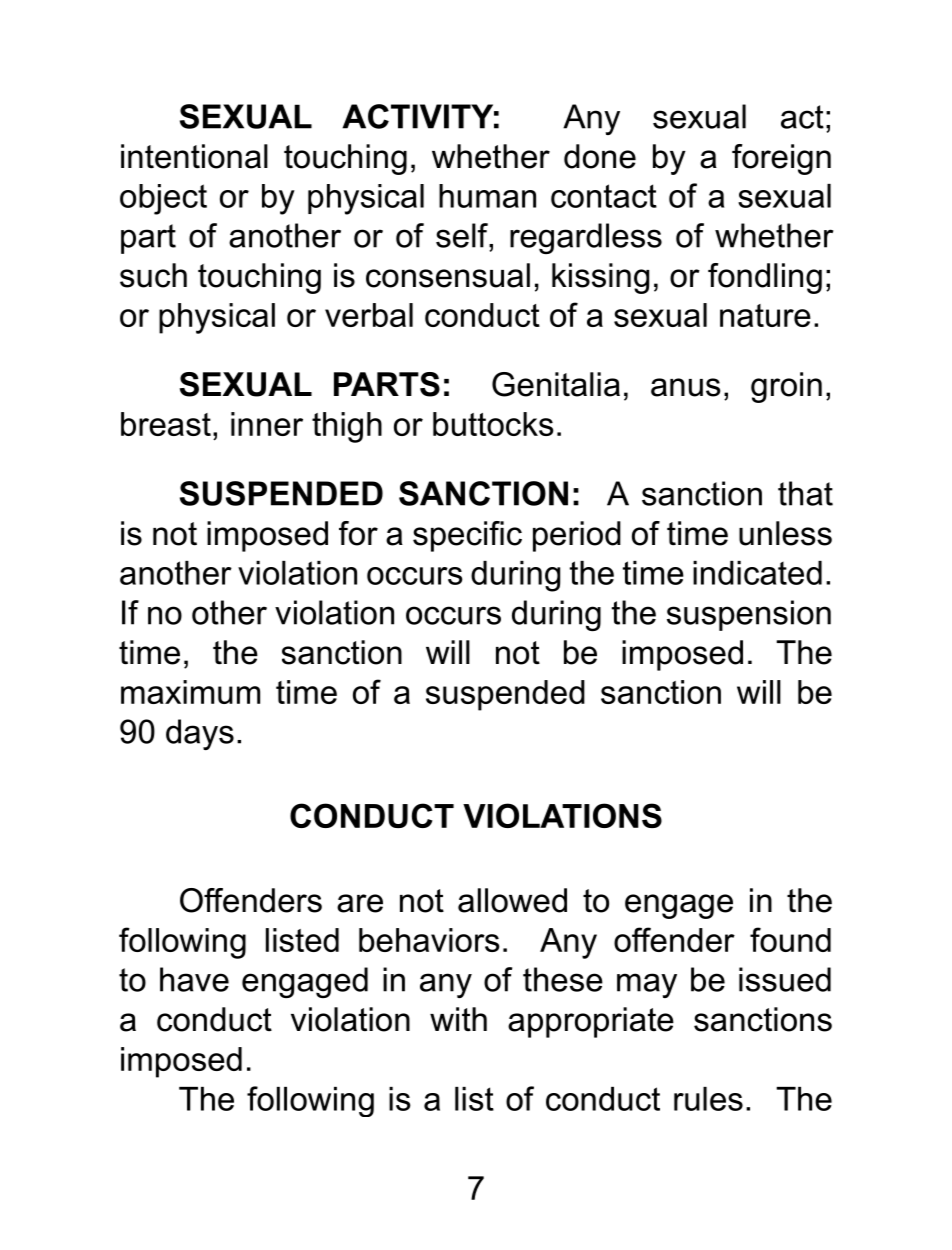 The image size is (952, 1250). What do you see at coordinates (467, 536) in the screenshot?
I see `specific` at bounding box center [467, 536].
